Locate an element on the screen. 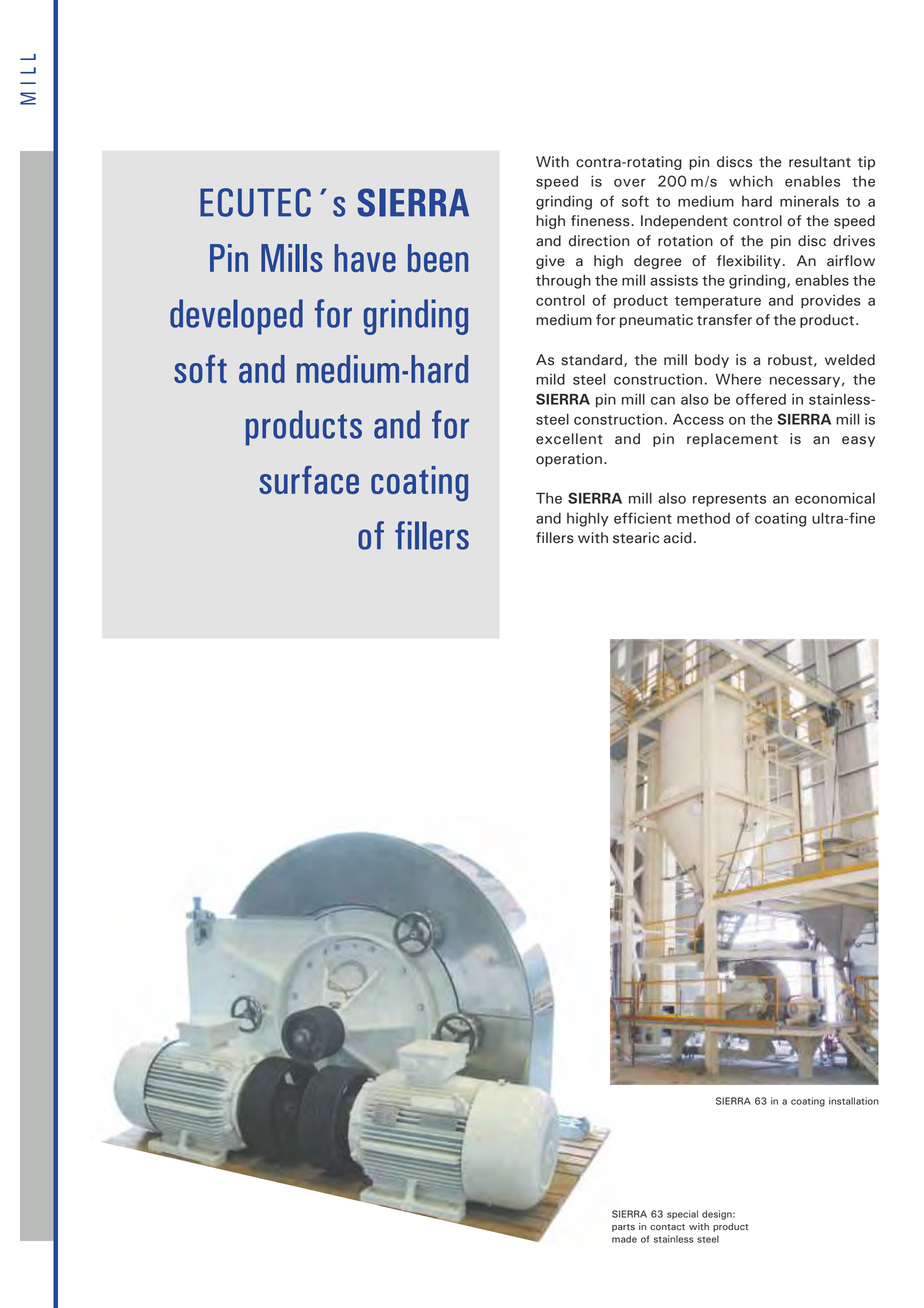  surface is located at coordinates (309, 480).
